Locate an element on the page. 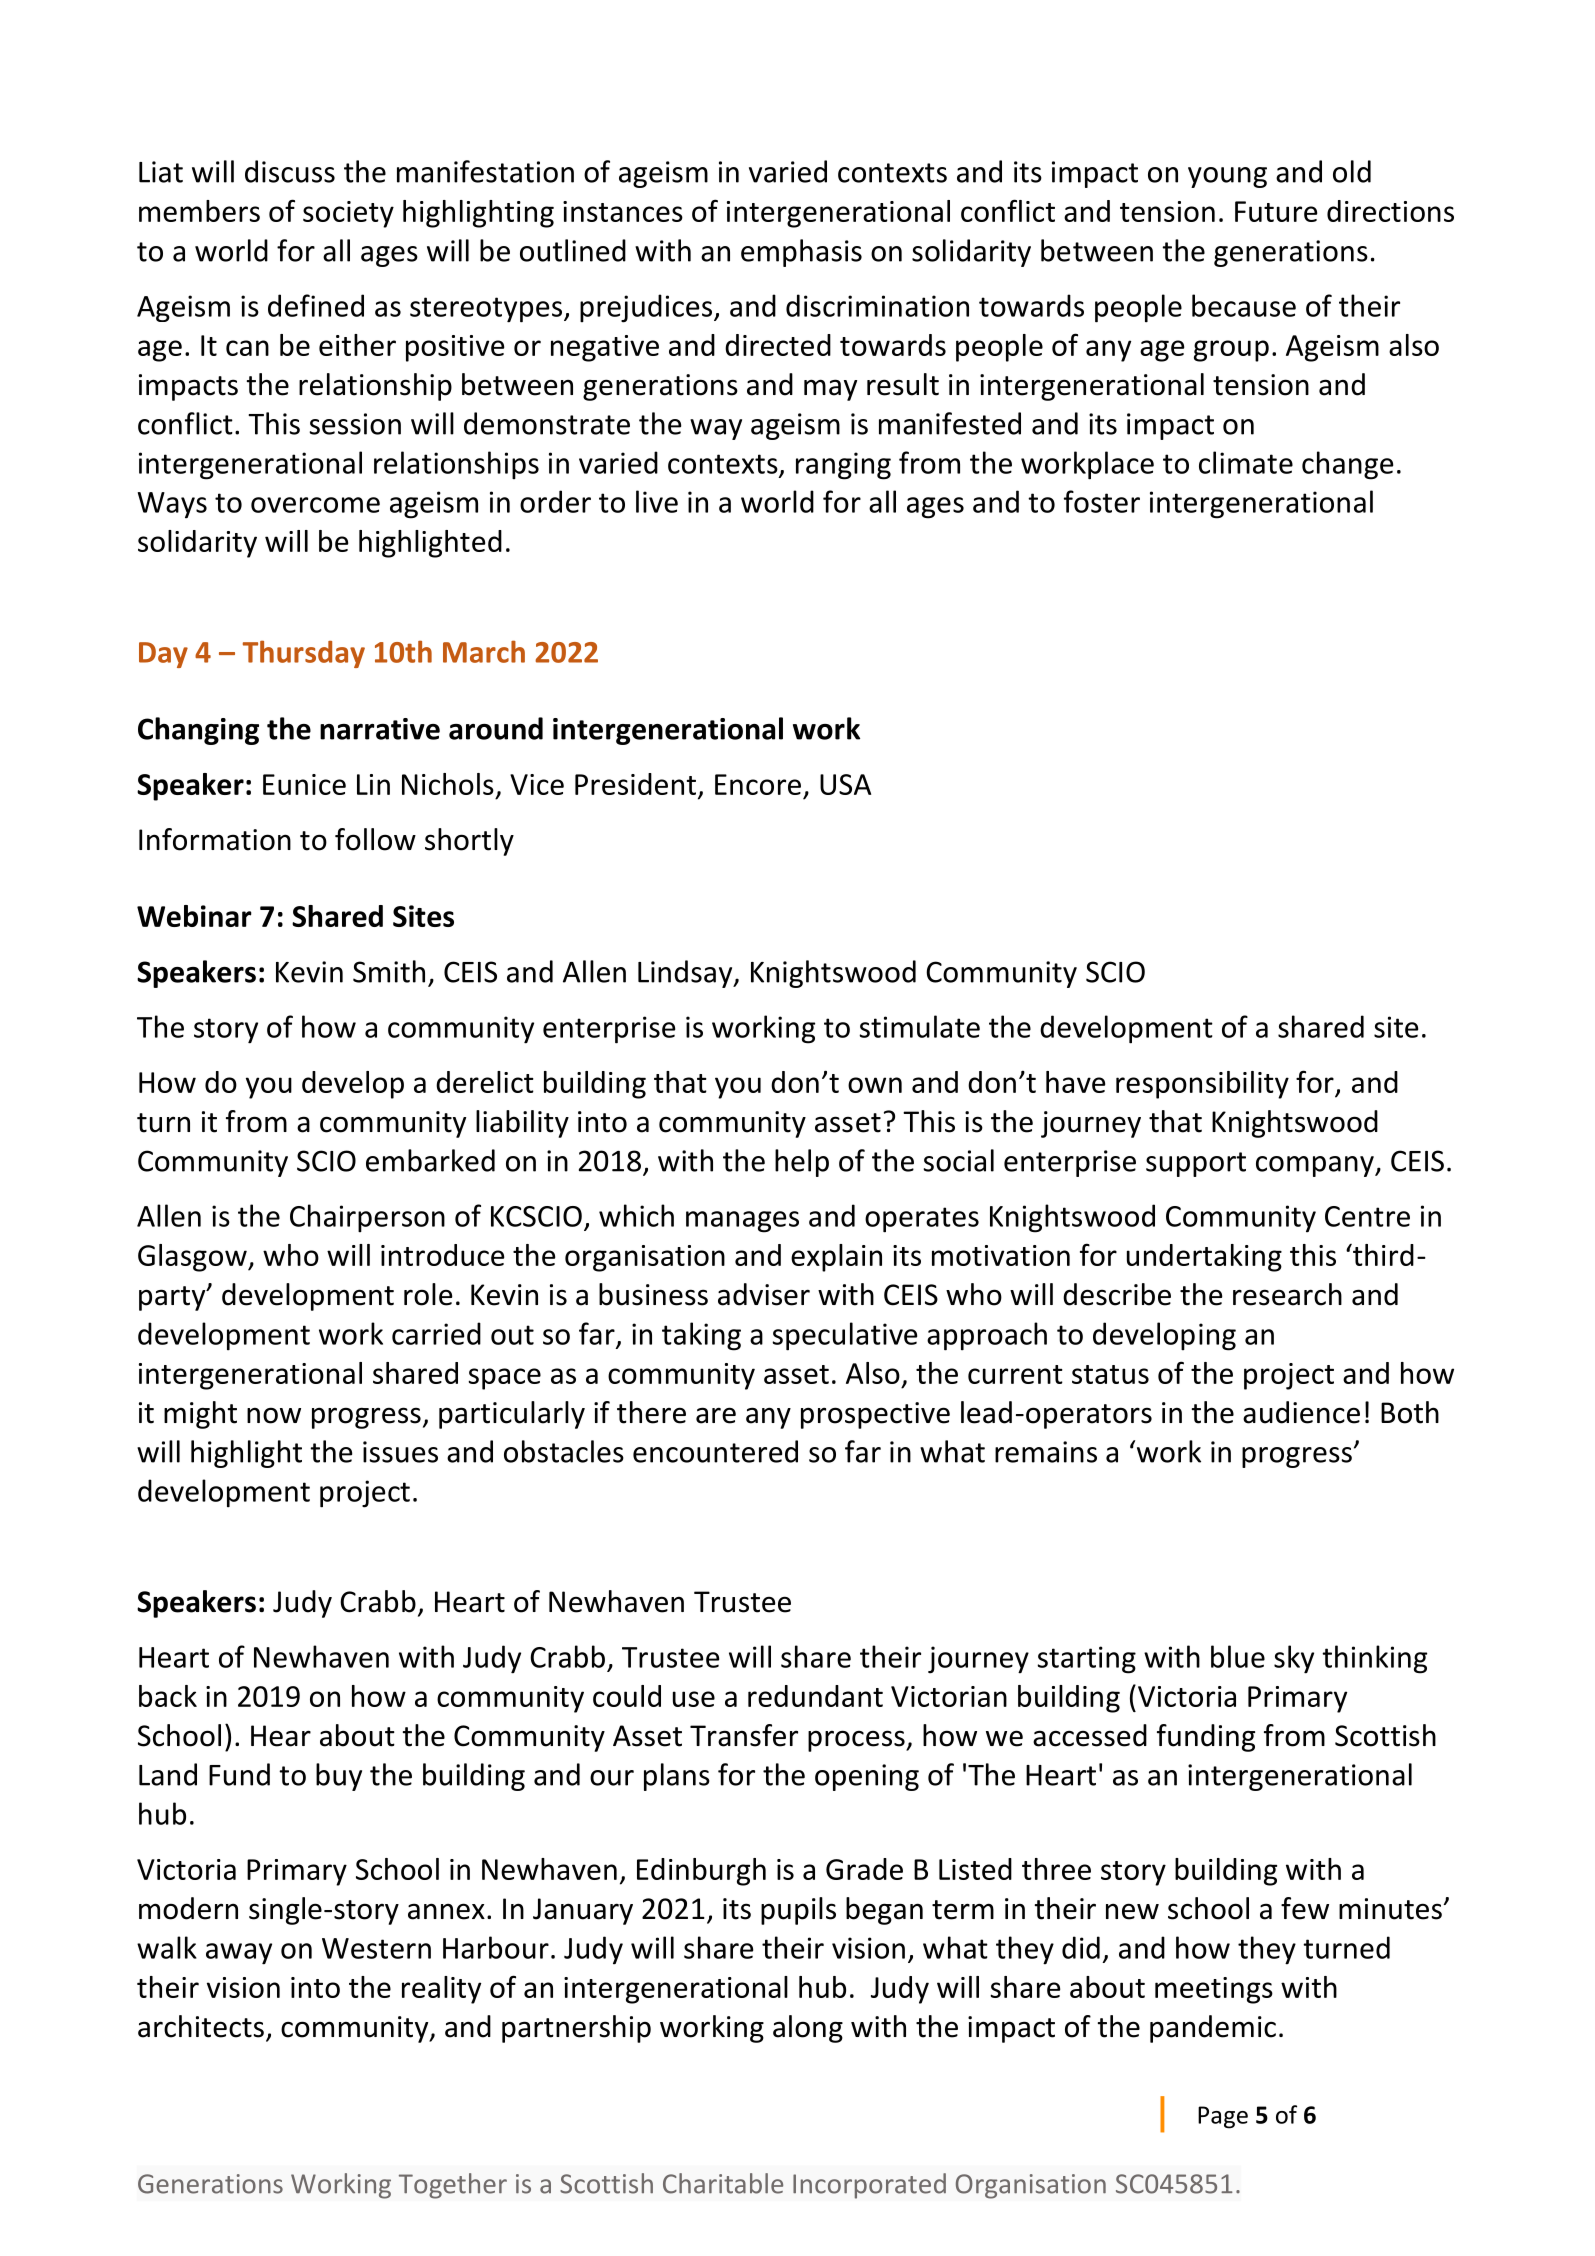  Future is located at coordinates (1276, 211).
